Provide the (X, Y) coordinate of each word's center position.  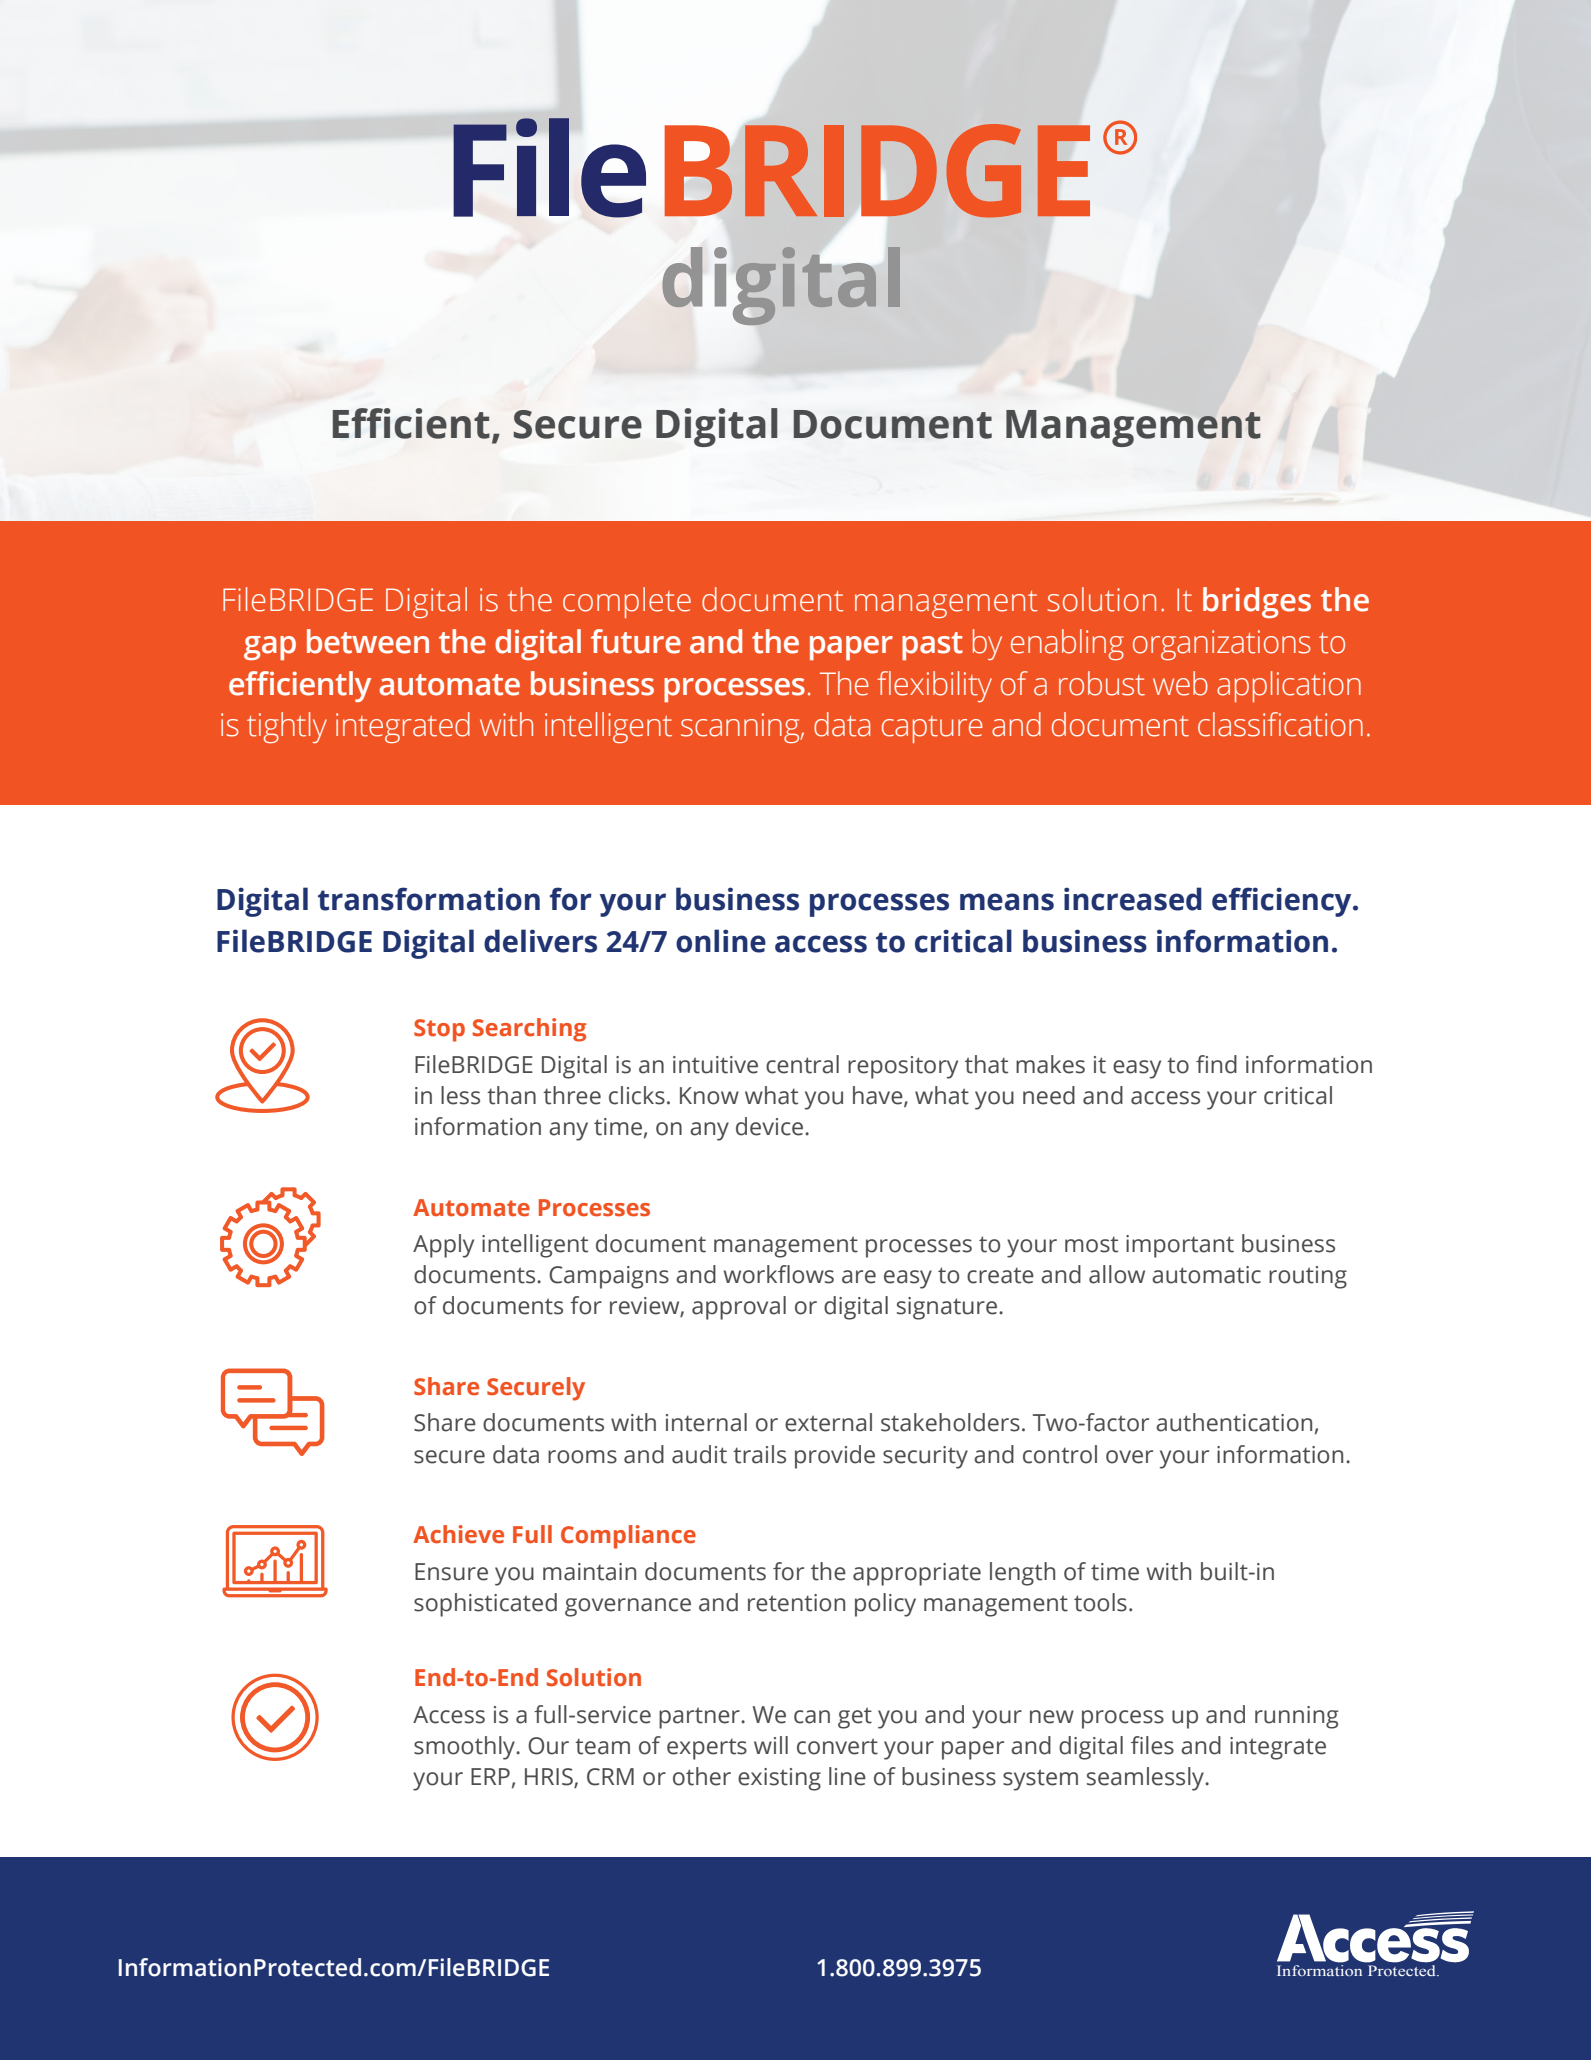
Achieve (458, 1534)
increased (1133, 899)
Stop (439, 1030)
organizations (1222, 645)
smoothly (466, 1748)
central (802, 1064)
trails (759, 1454)
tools (1100, 1602)
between (368, 641)
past (932, 646)
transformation (429, 899)
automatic (1206, 1275)
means (1007, 902)
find (1216, 1064)
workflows (779, 1274)
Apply (443, 1246)
